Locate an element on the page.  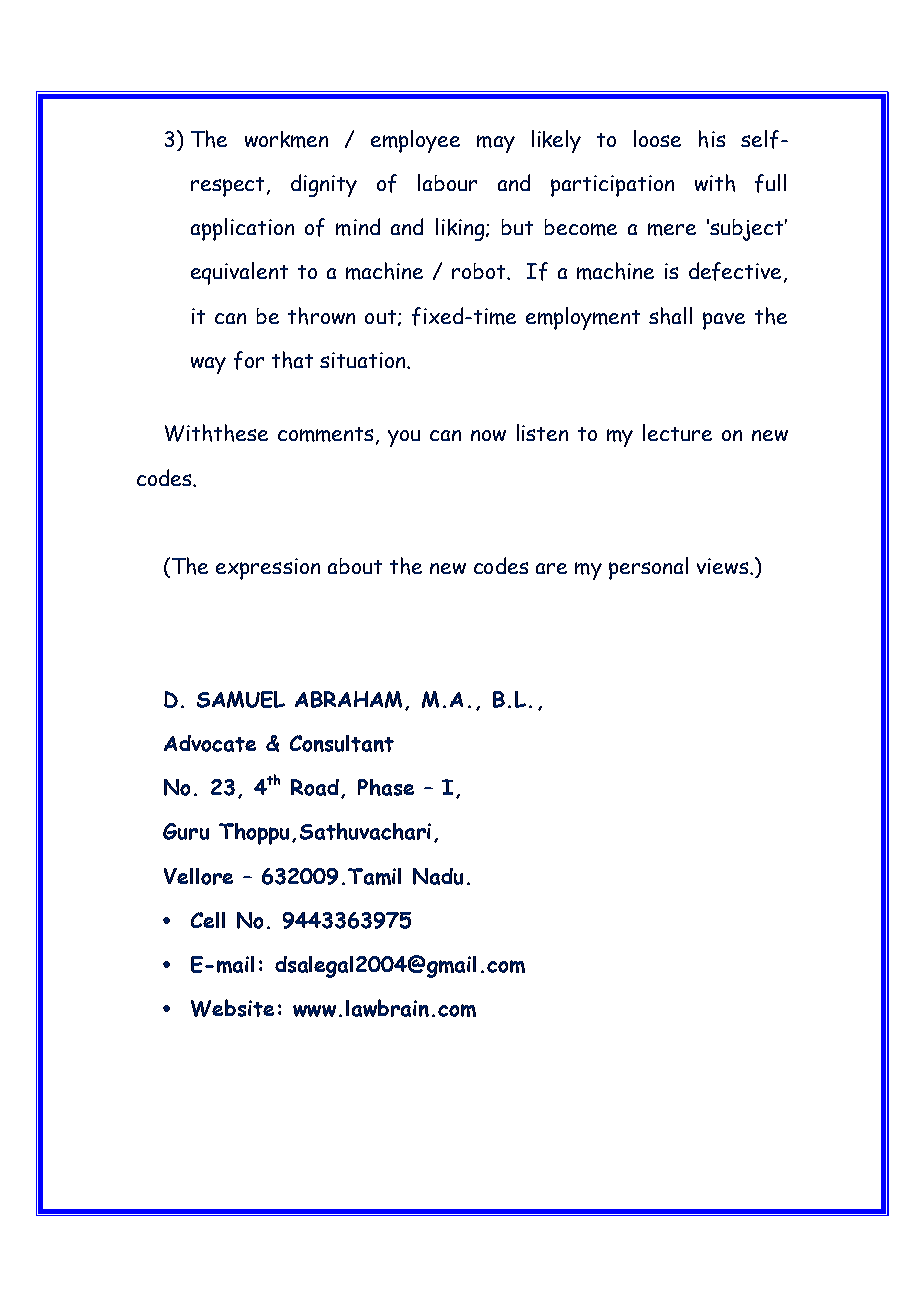
personal is located at coordinates (648, 568).
